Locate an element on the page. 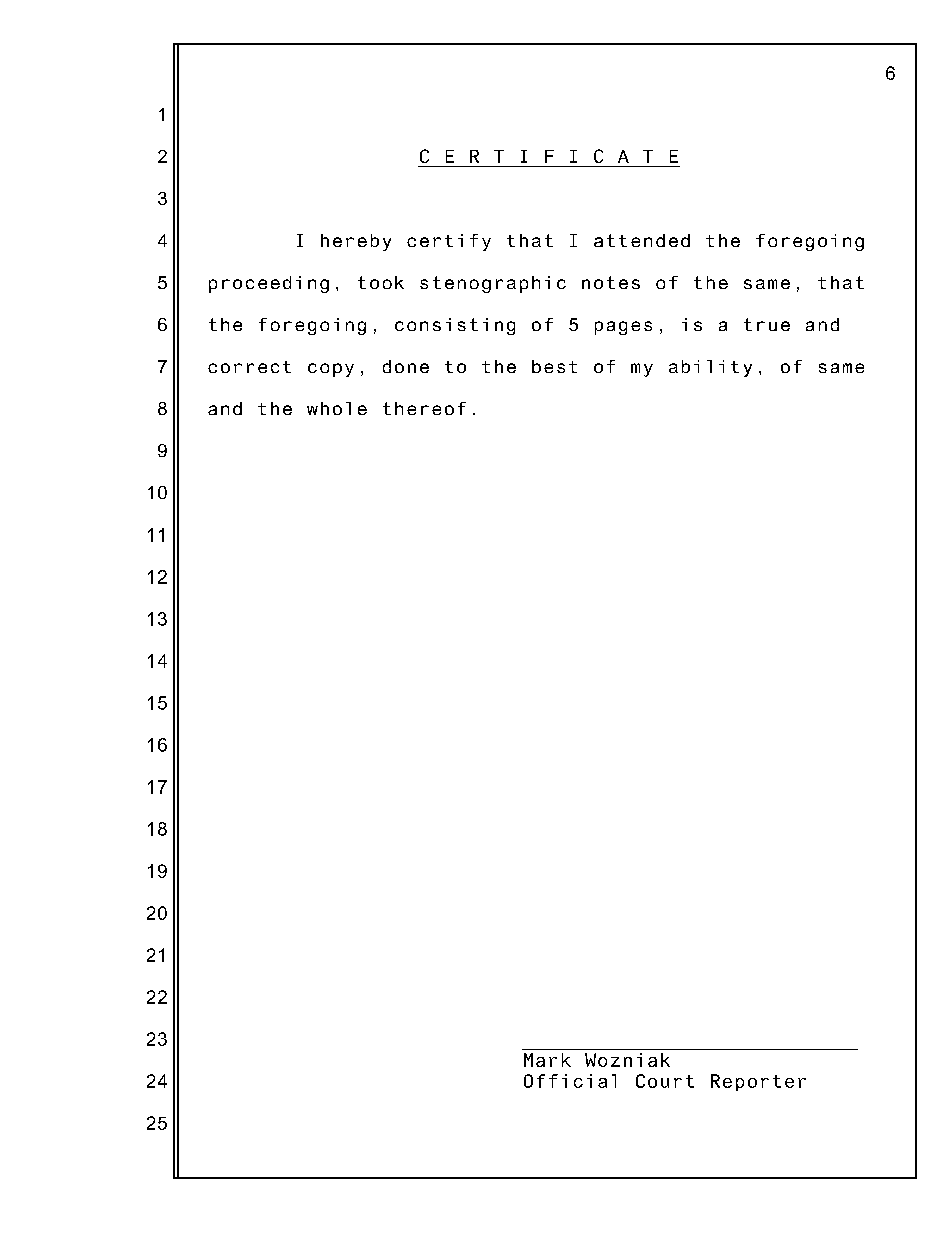  Mark is located at coordinates (547, 1060).
